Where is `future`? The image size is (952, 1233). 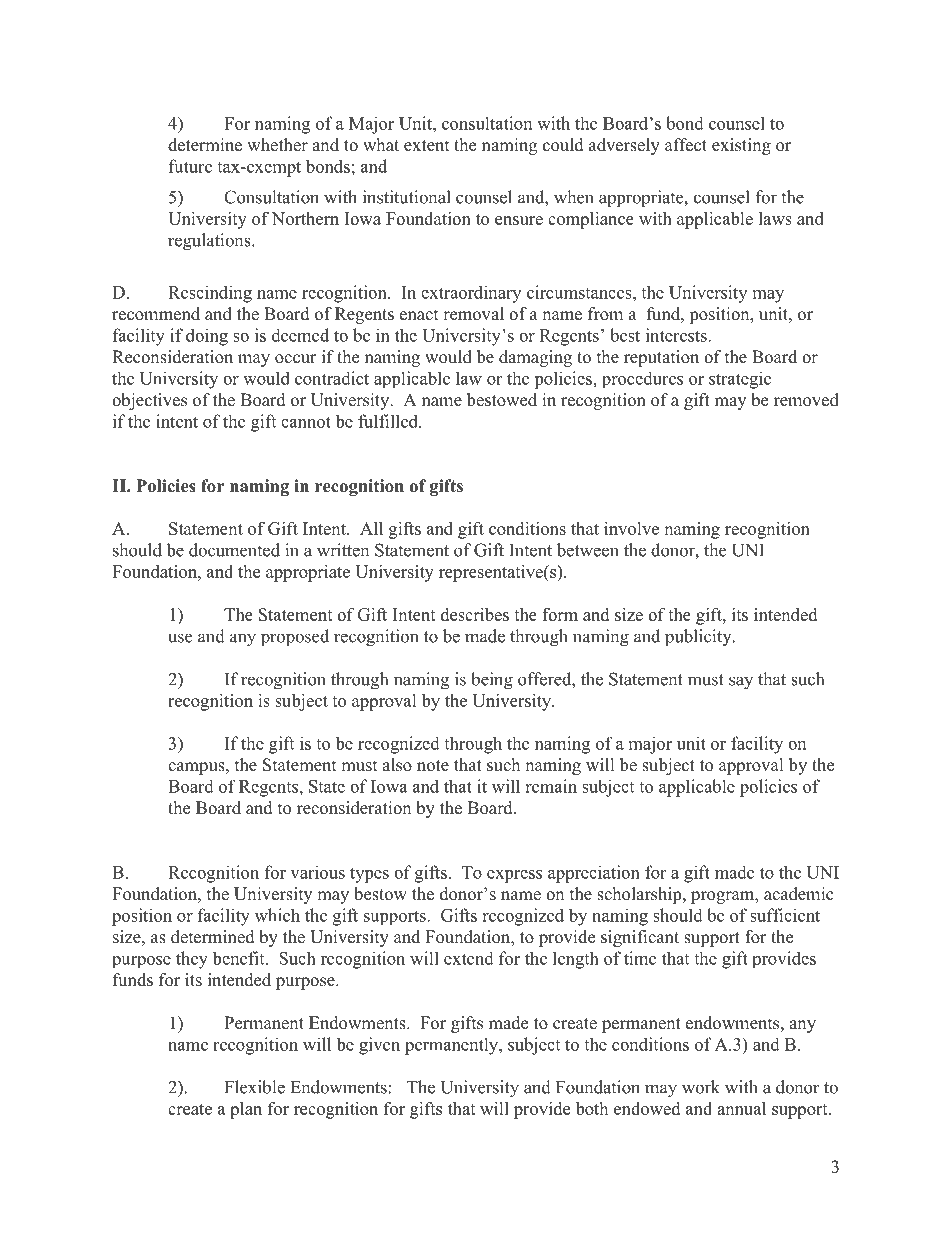 future is located at coordinates (190, 166).
